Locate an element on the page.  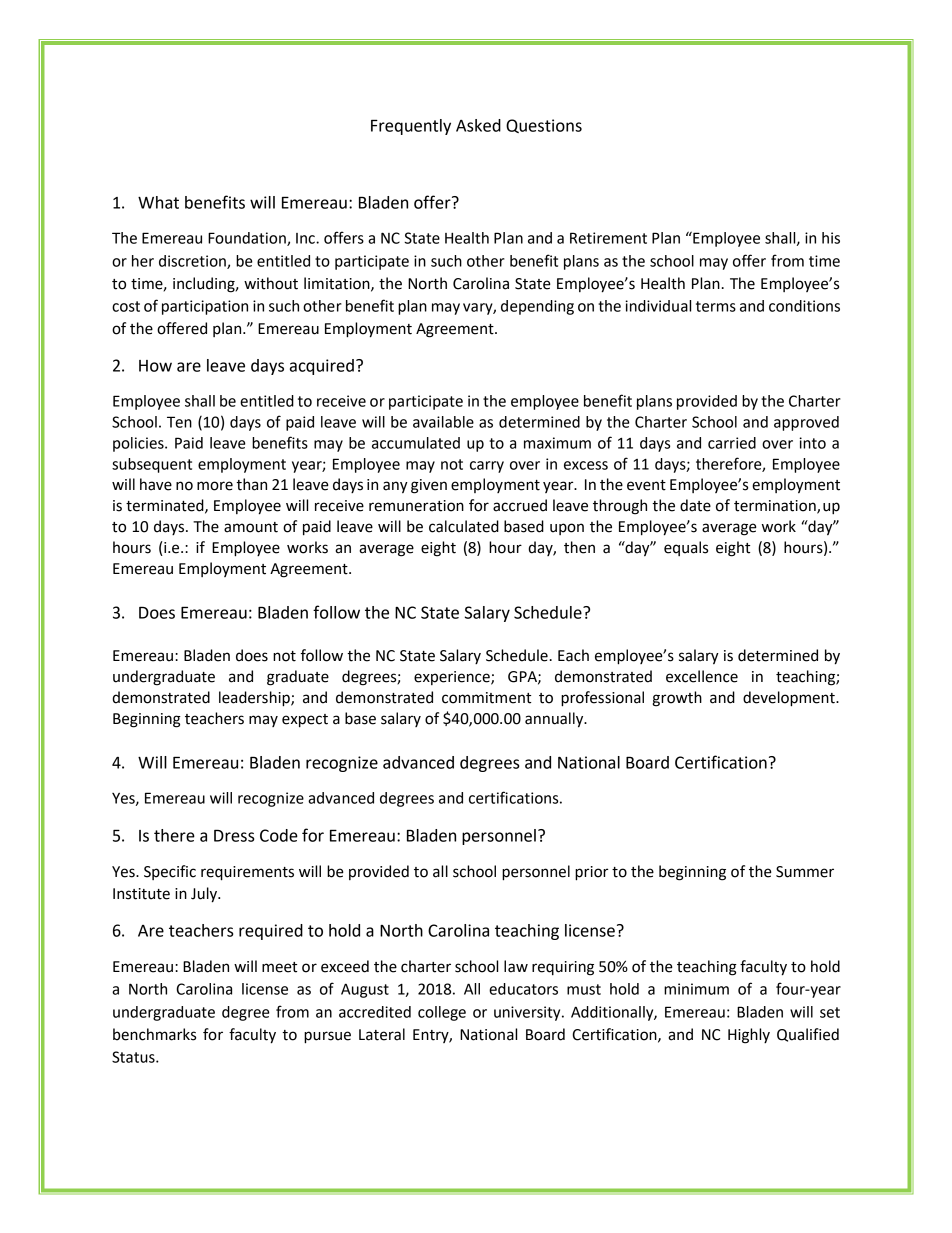
What is located at coordinates (158, 202).
